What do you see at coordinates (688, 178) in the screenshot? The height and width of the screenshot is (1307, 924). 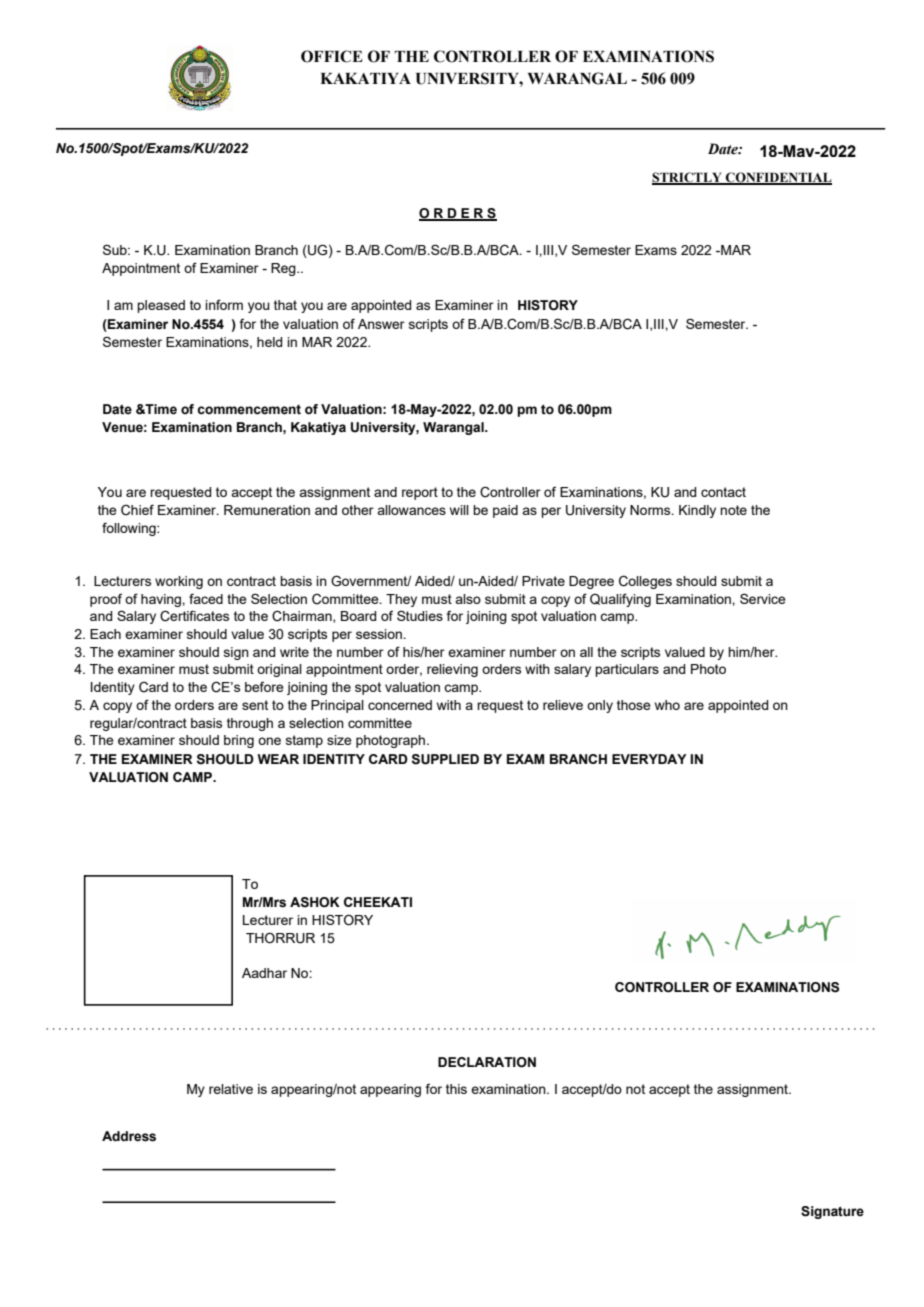 I see `STRICTLY` at bounding box center [688, 178].
